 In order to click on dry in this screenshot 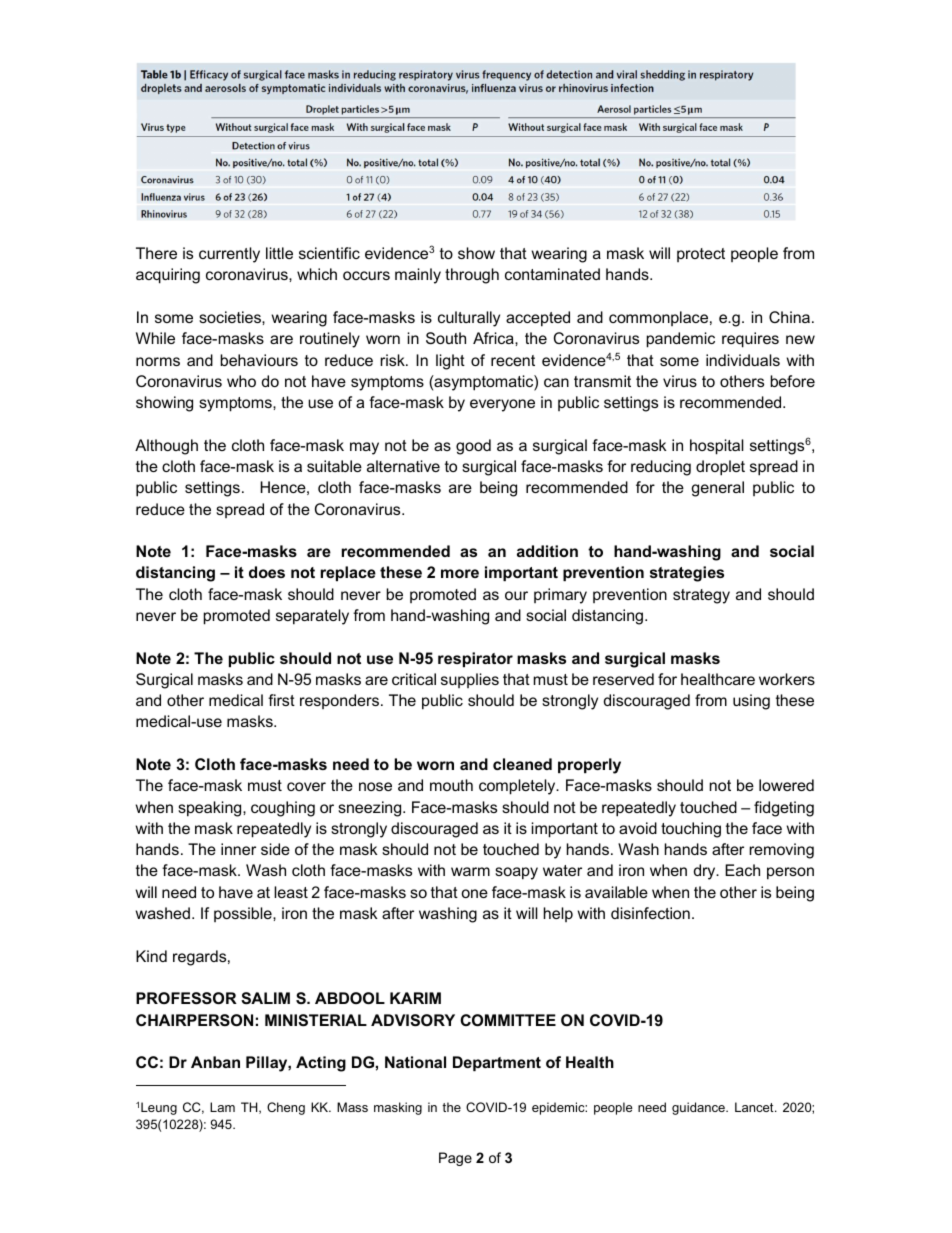, I will do `click(706, 872)`.
